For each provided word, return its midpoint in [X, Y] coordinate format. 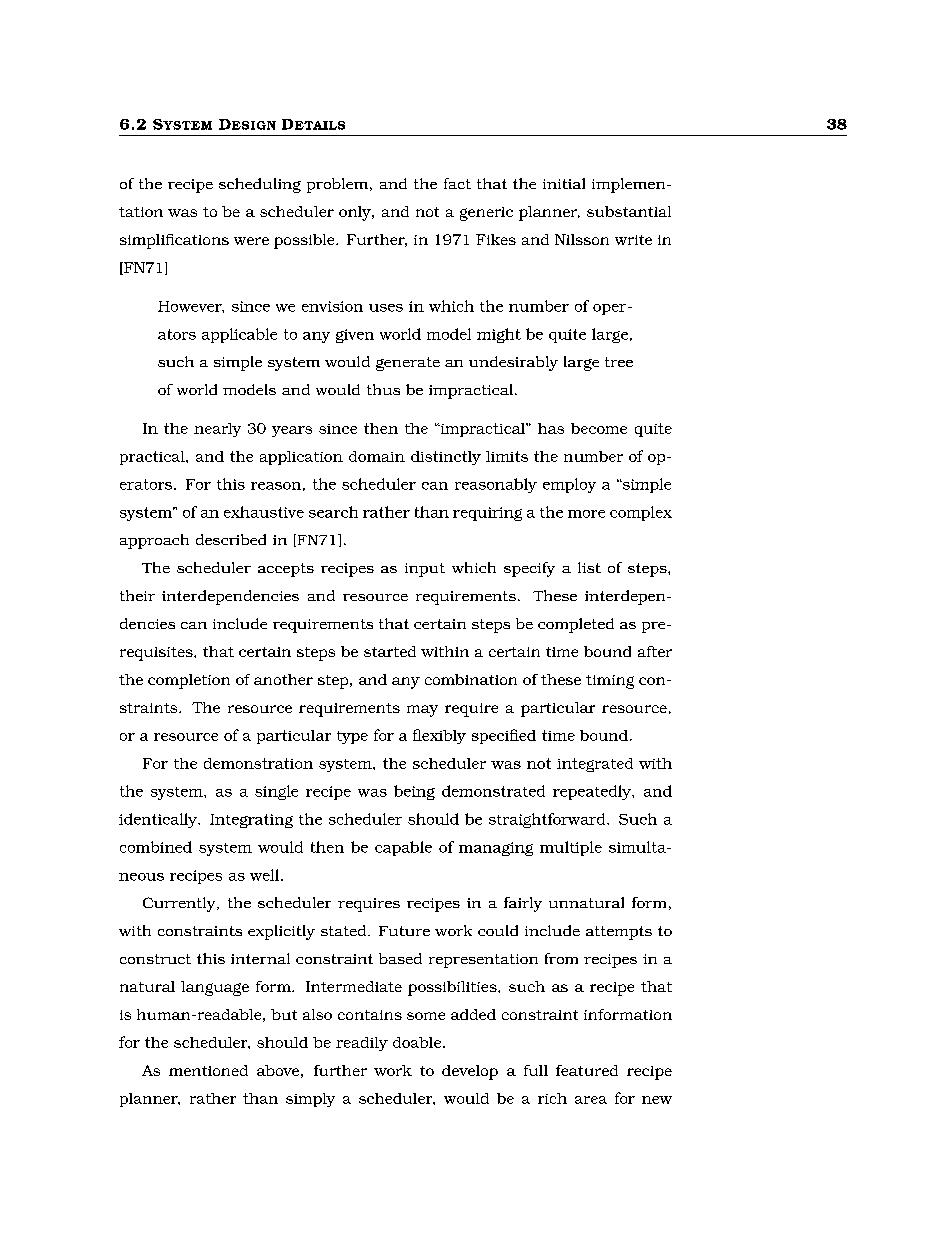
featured [587, 1070]
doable [418, 1042]
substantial [629, 211]
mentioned [208, 1070]
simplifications [174, 241]
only [356, 213]
